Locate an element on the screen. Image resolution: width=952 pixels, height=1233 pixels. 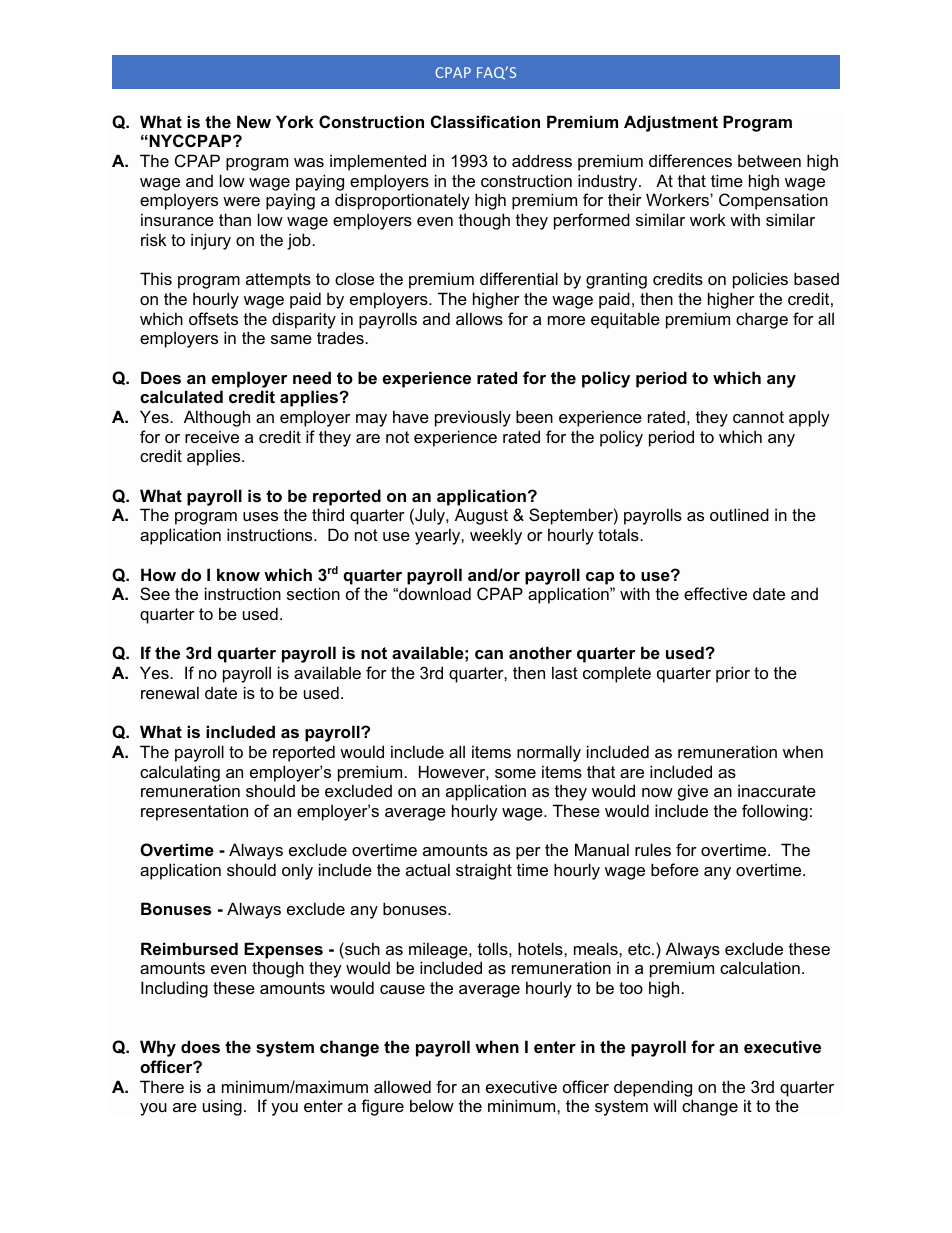
know is located at coordinates (238, 574).
